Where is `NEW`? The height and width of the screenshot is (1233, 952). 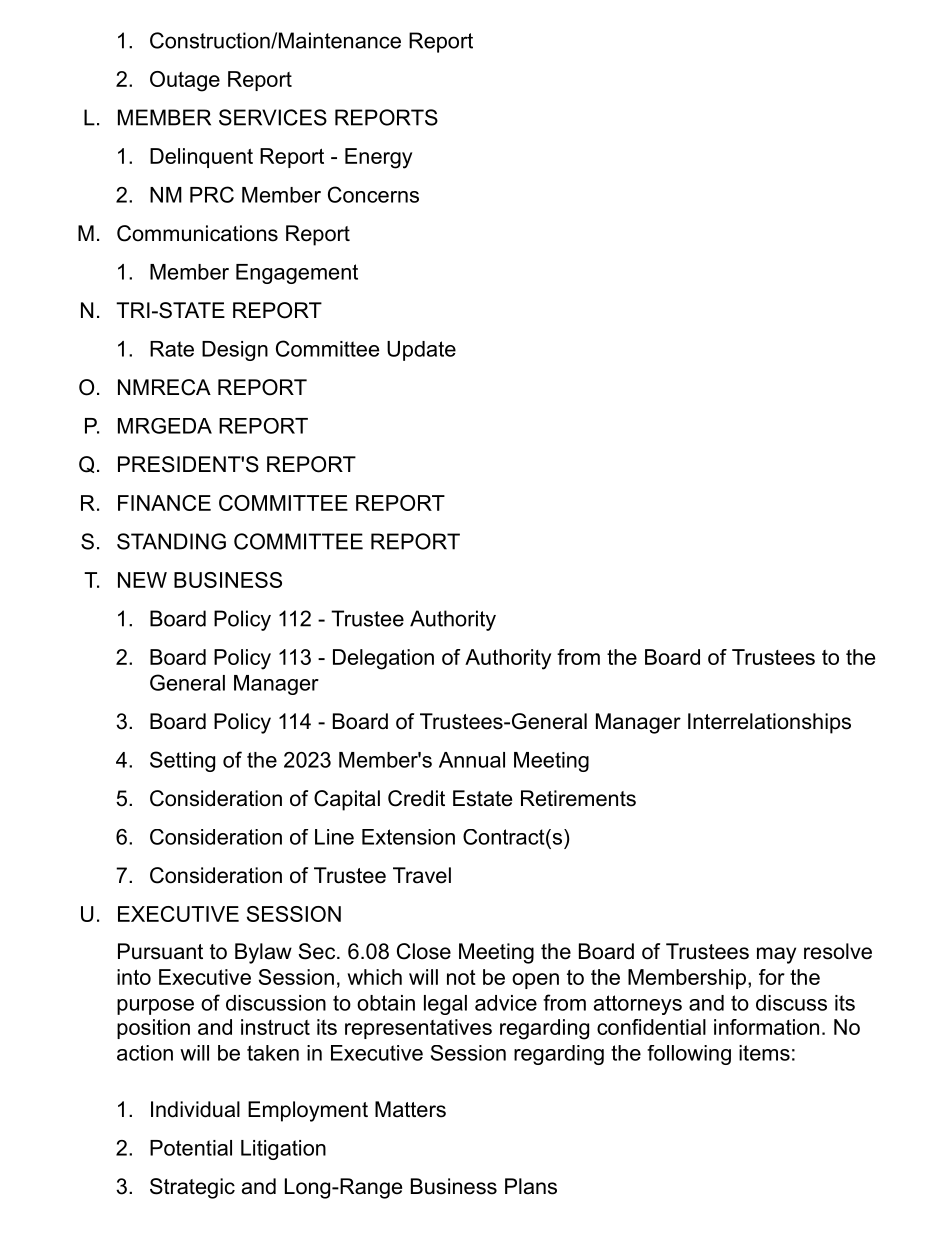
NEW is located at coordinates (142, 580).
